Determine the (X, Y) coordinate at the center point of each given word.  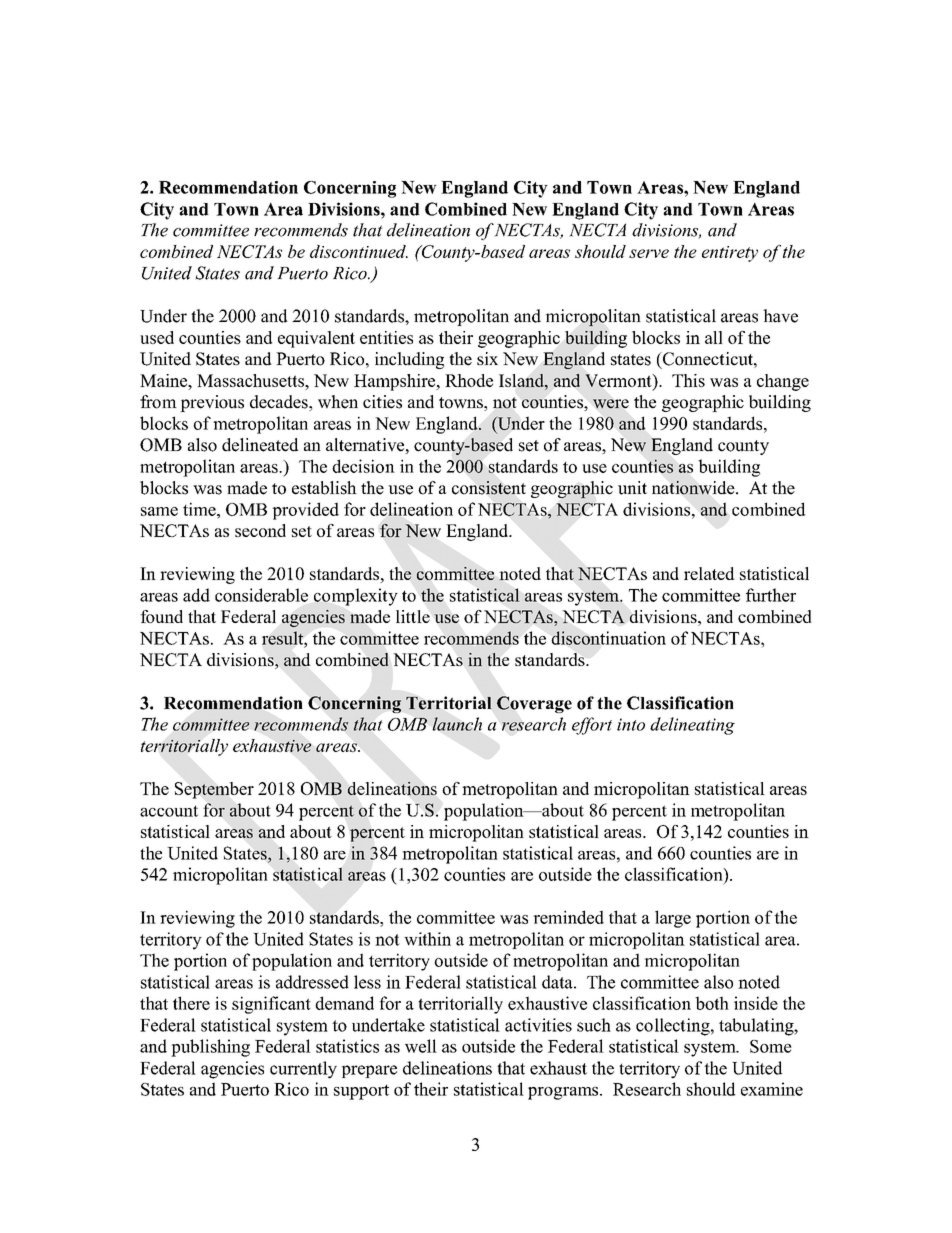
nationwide (694, 488)
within (427, 939)
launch (457, 724)
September (214, 790)
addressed (312, 982)
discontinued (359, 251)
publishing (210, 1048)
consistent (489, 488)
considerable (261, 595)
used (157, 337)
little (413, 616)
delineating (692, 726)
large (673, 919)
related (709, 573)
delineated (260, 445)
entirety (730, 254)
